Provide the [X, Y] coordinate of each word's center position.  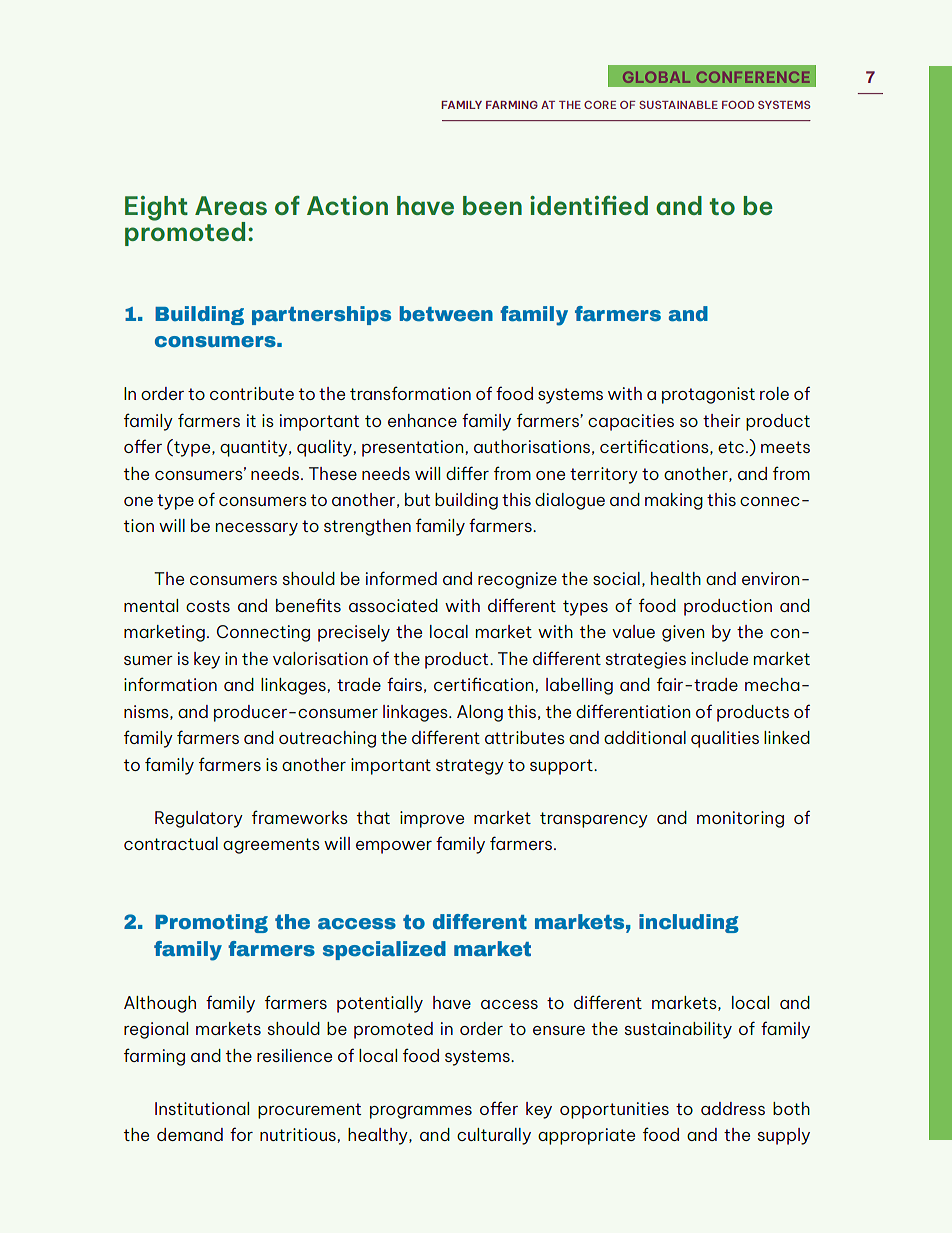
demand [190, 1134]
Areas [231, 205]
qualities [725, 739]
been [492, 205]
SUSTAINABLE [678, 105]
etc [731, 447]
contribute [252, 393]
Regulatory [199, 819]
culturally [494, 1136]
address [733, 1108]
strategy [470, 767]
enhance [422, 420]
